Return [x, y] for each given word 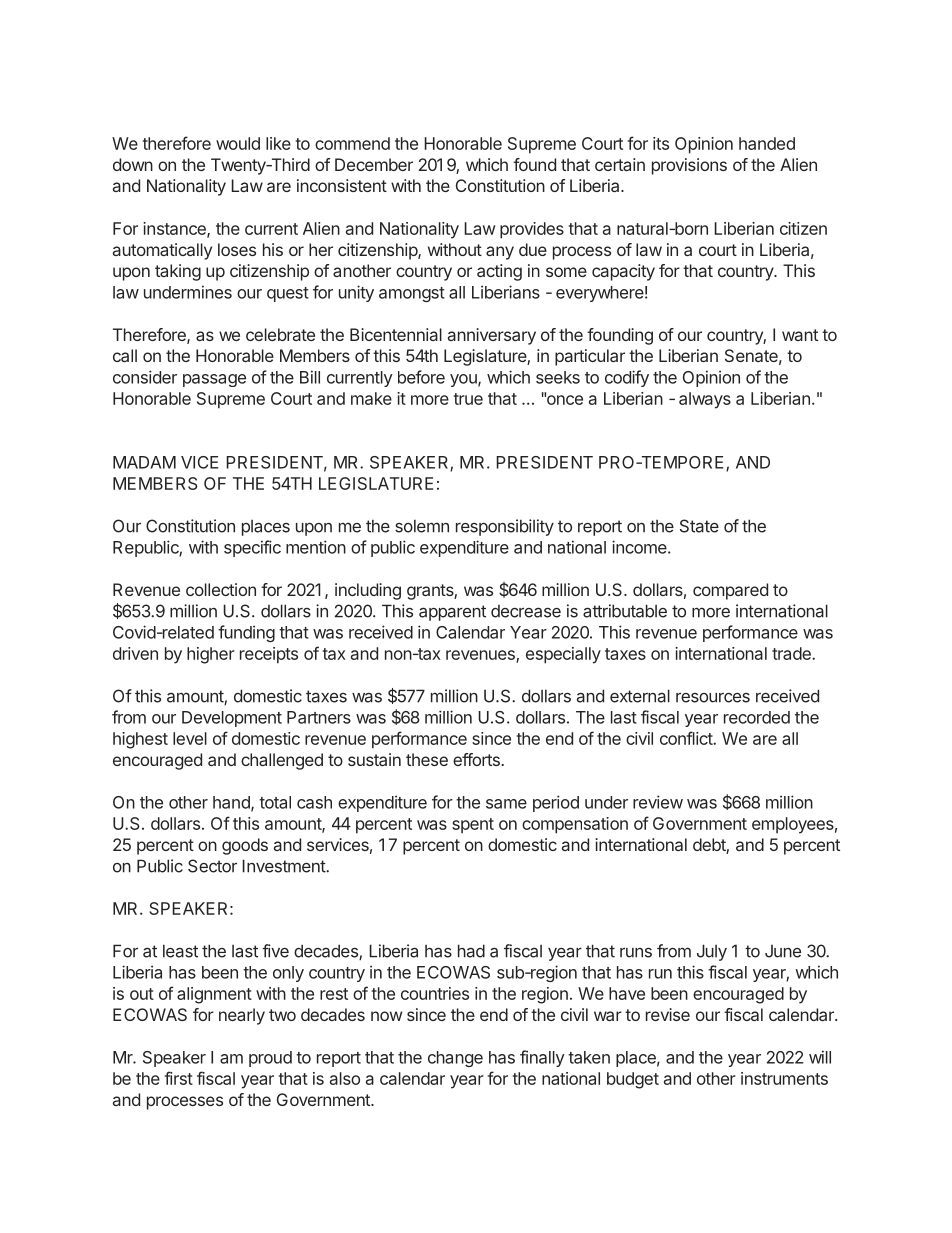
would [238, 143]
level [190, 738]
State [699, 526]
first [179, 1078]
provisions [689, 166]
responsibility [505, 527]
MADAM [144, 462]
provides [532, 230]
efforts [476, 759]
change [455, 1059]
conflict [687, 738]
